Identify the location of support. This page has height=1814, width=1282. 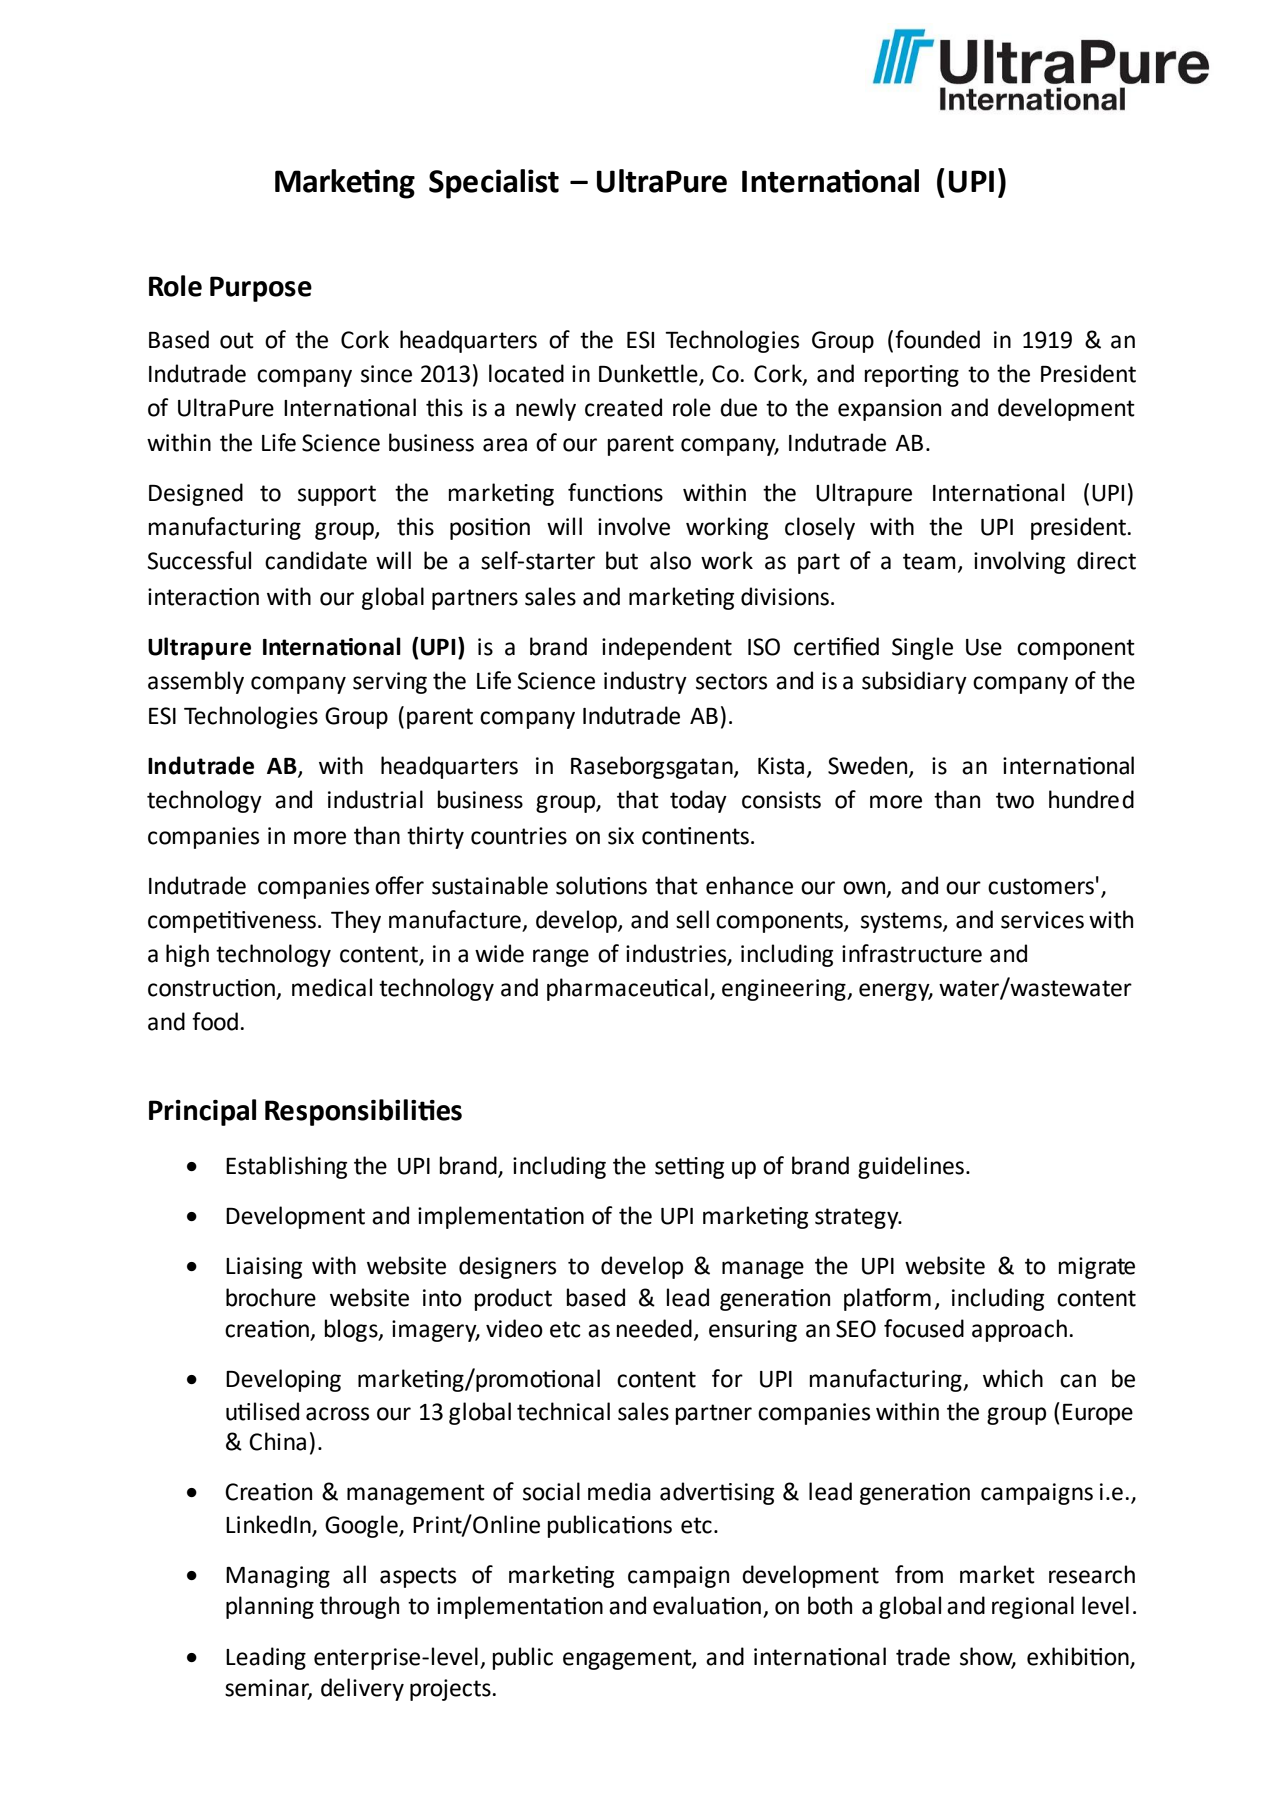
(337, 495).
